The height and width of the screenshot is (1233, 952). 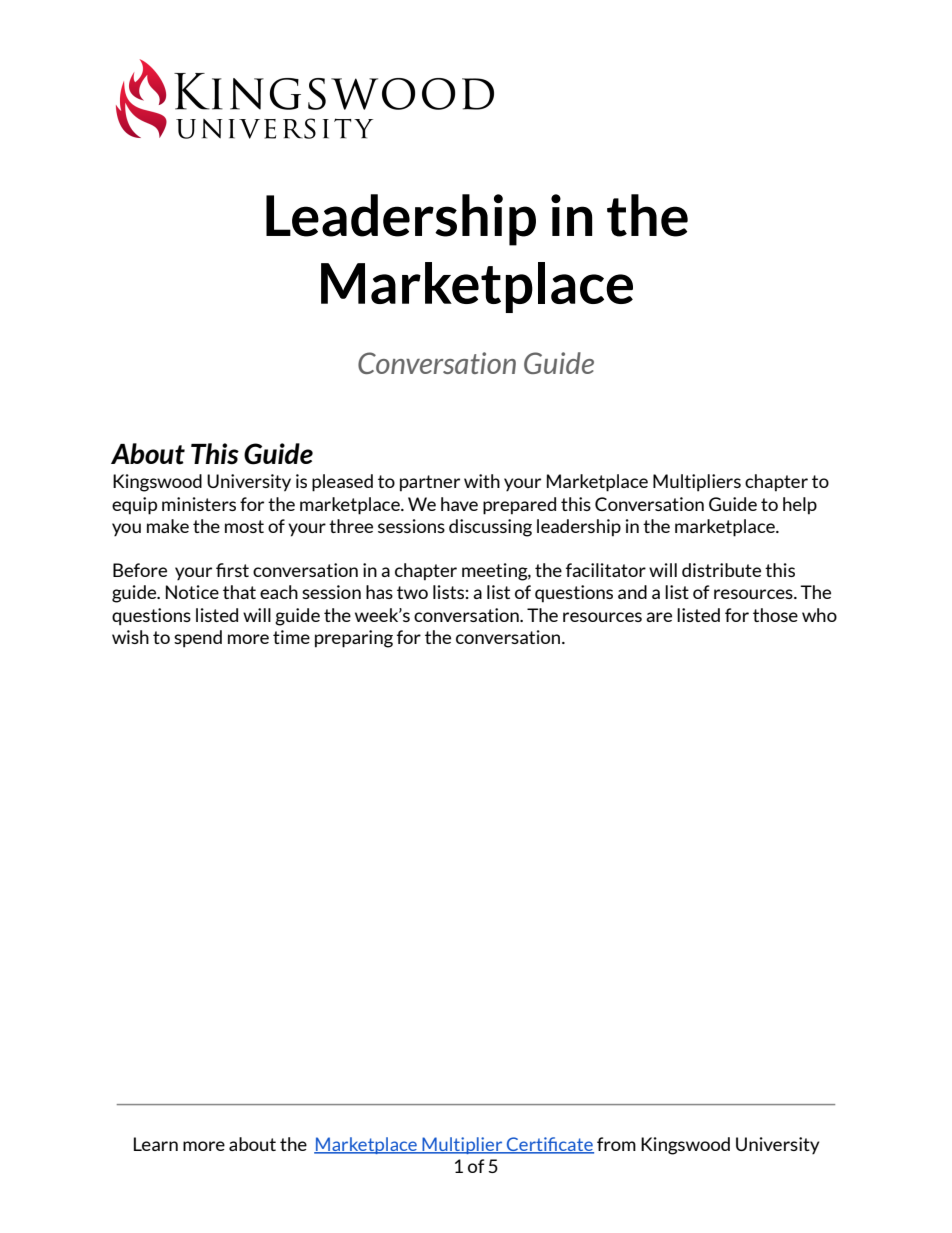 I want to click on those, so click(x=775, y=615).
